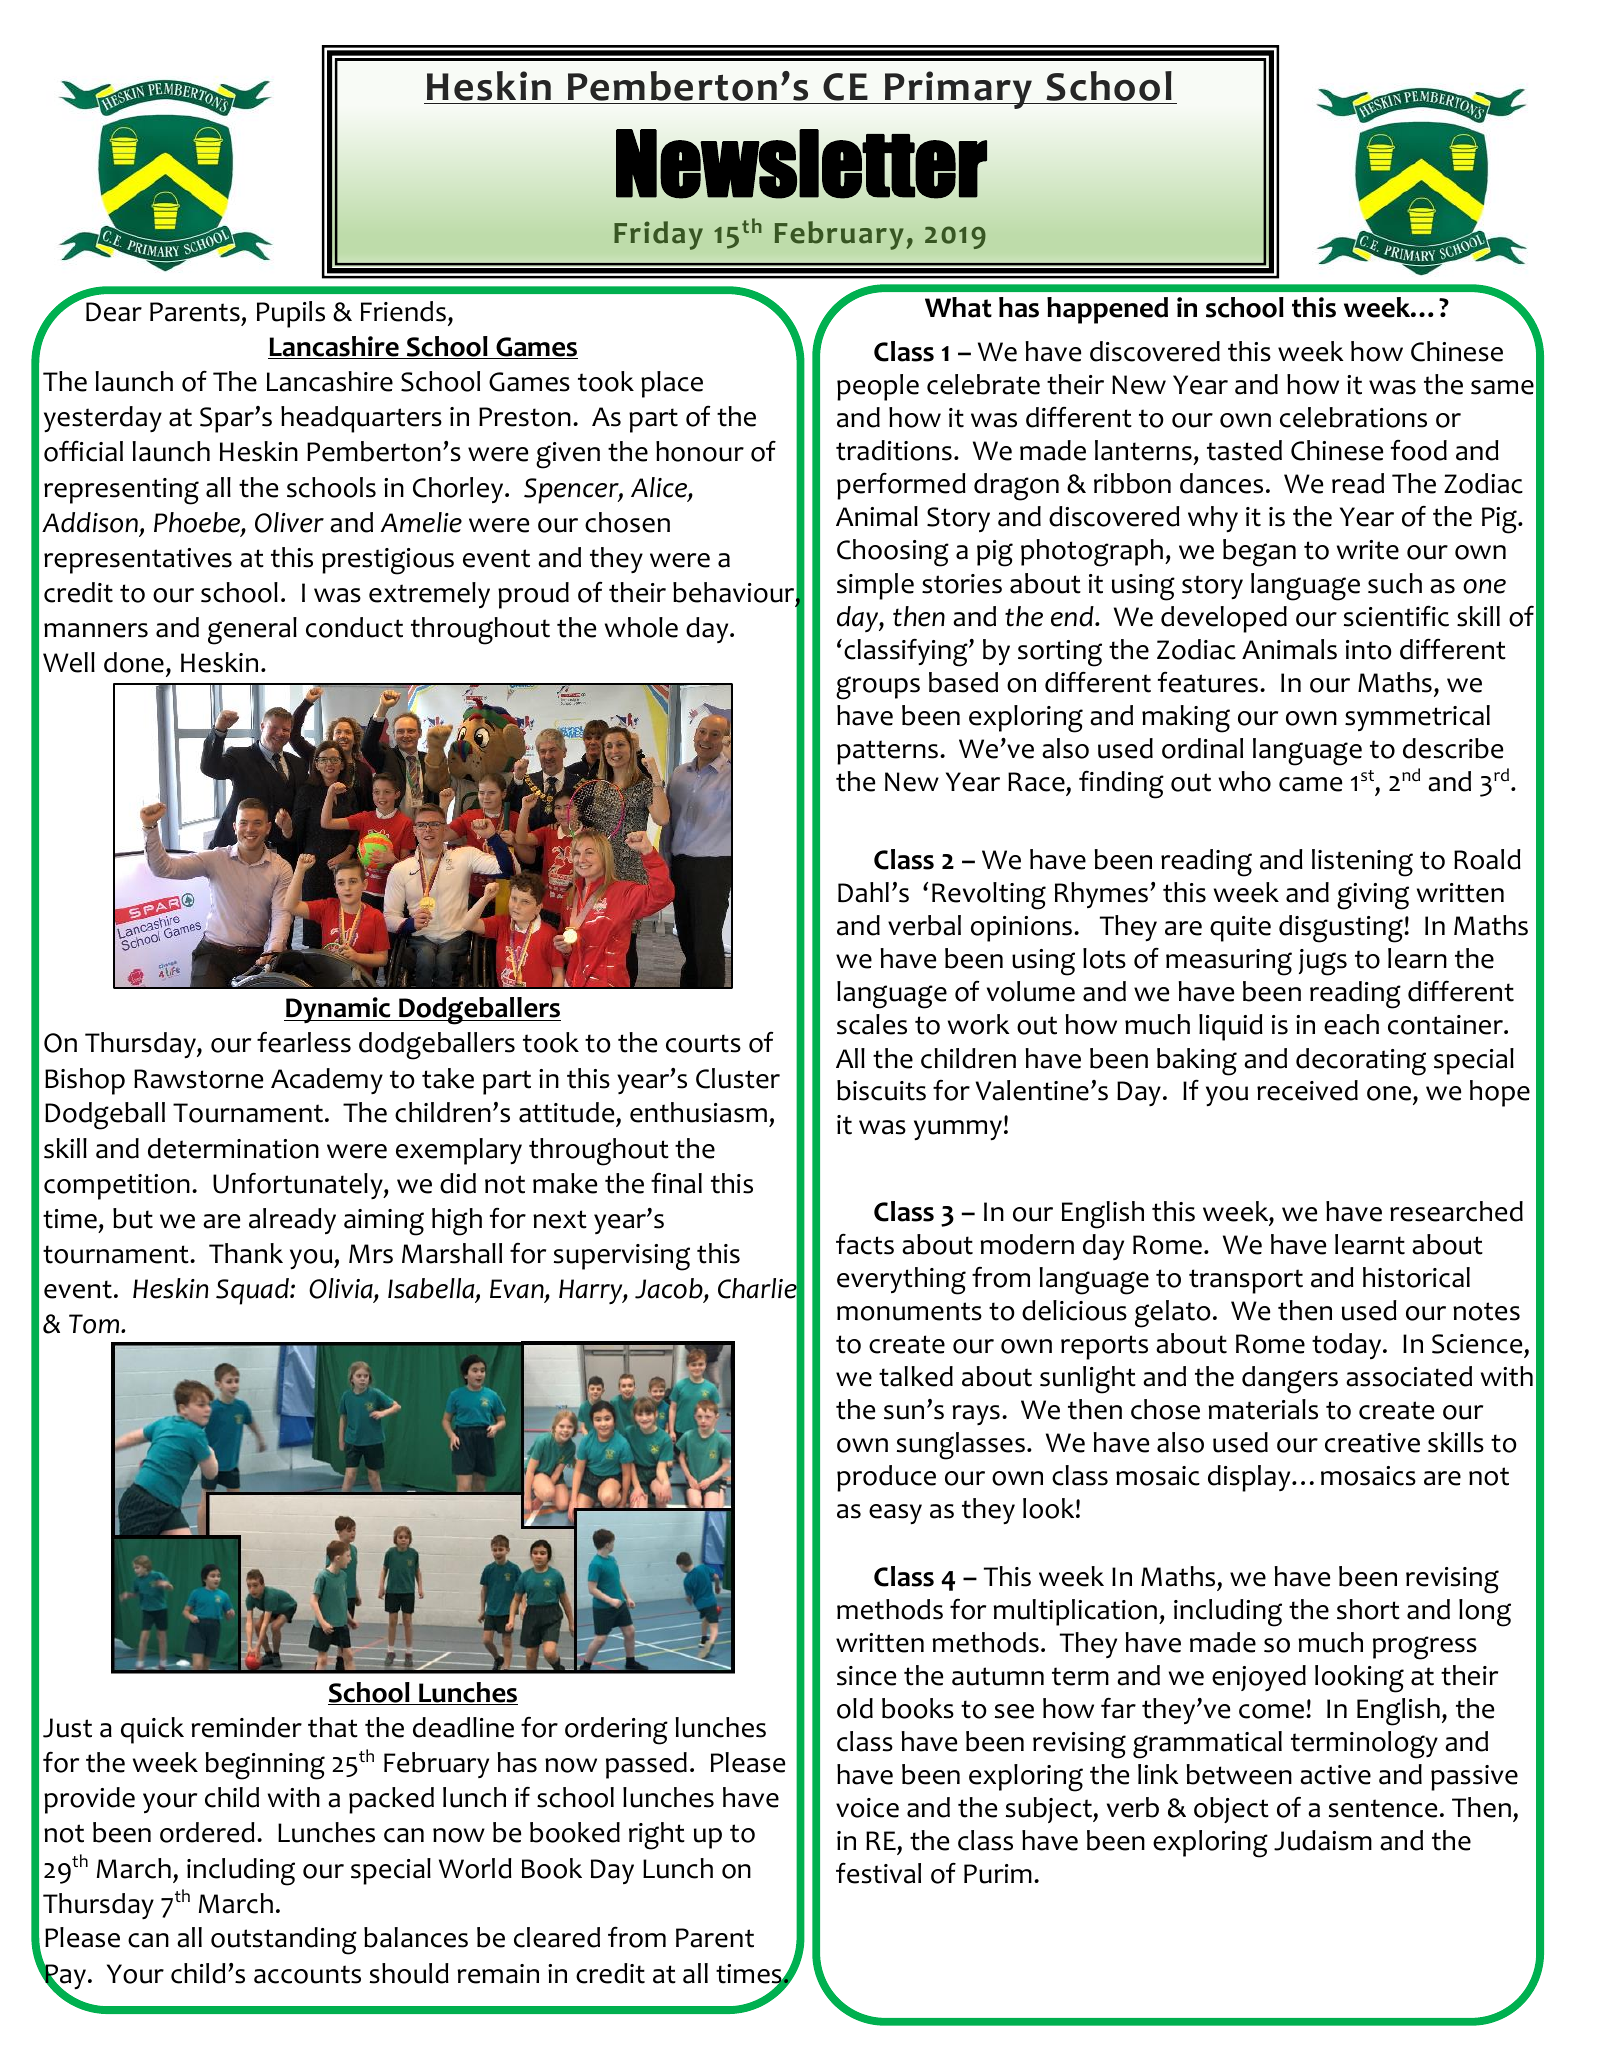  What do you see at coordinates (291, 314) in the screenshot?
I see `Pupils` at bounding box center [291, 314].
